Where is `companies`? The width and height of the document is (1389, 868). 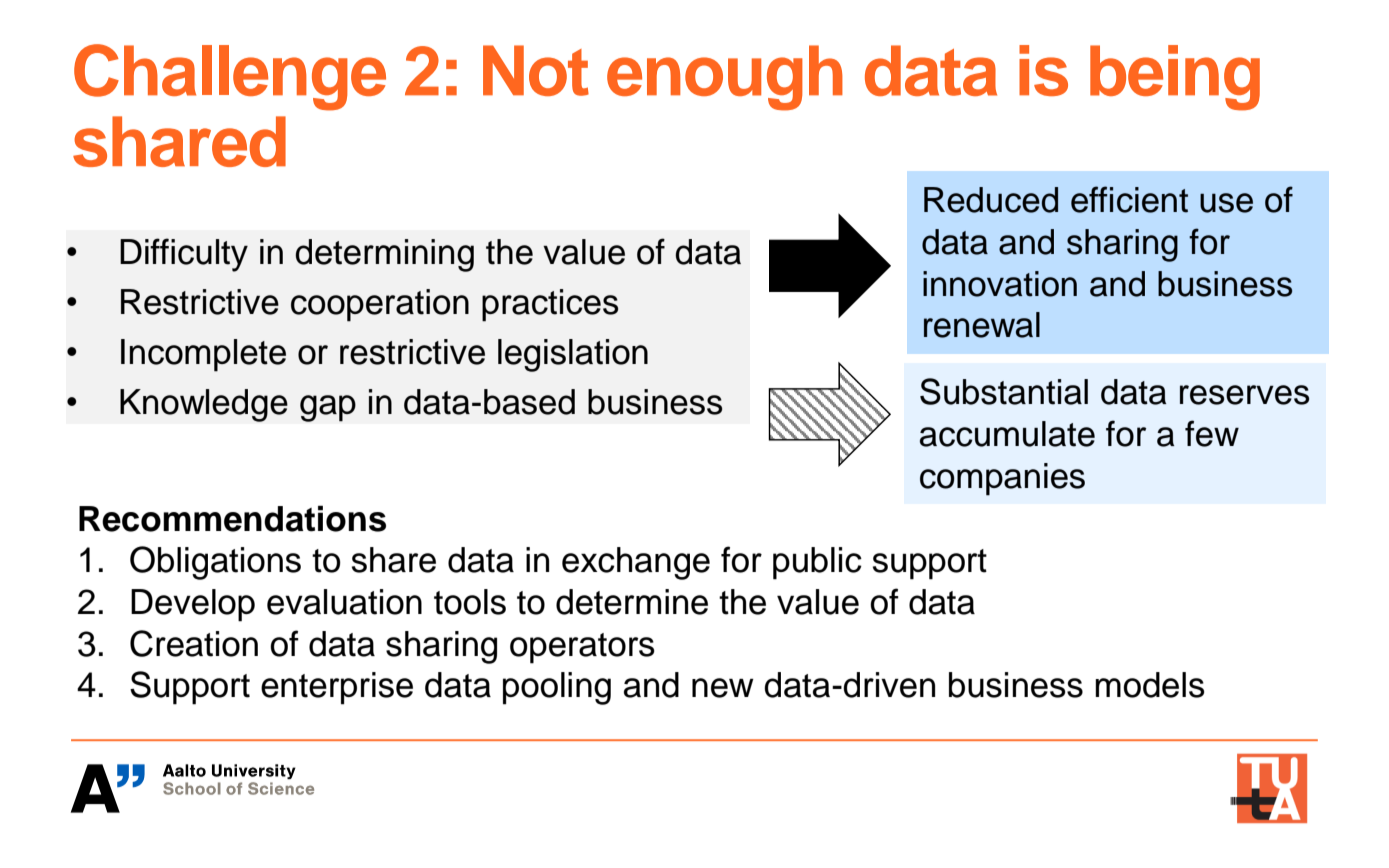 companies is located at coordinates (1002, 479).
